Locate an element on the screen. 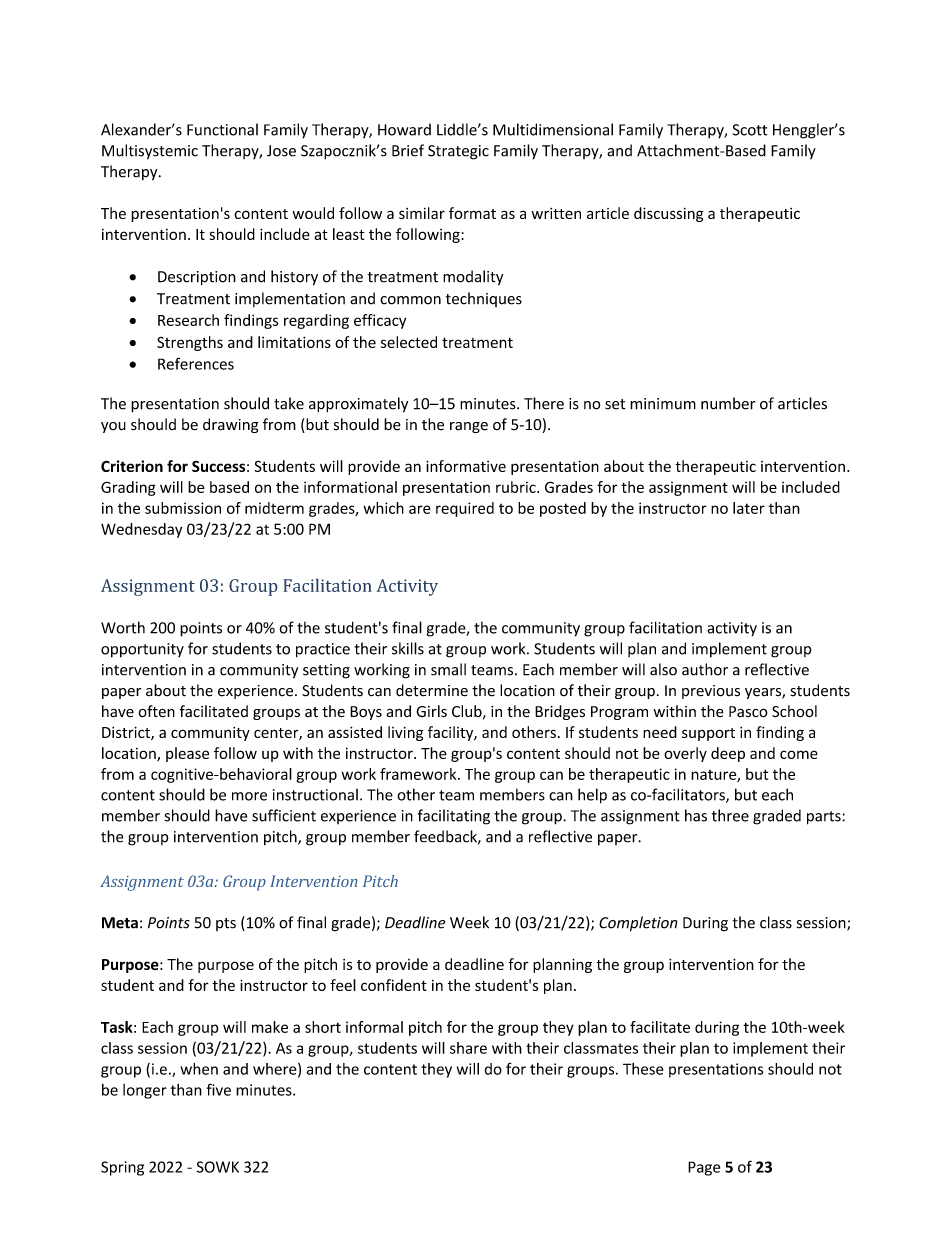 The image size is (952, 1233). Strategic is located at coordinates (458, 152).
